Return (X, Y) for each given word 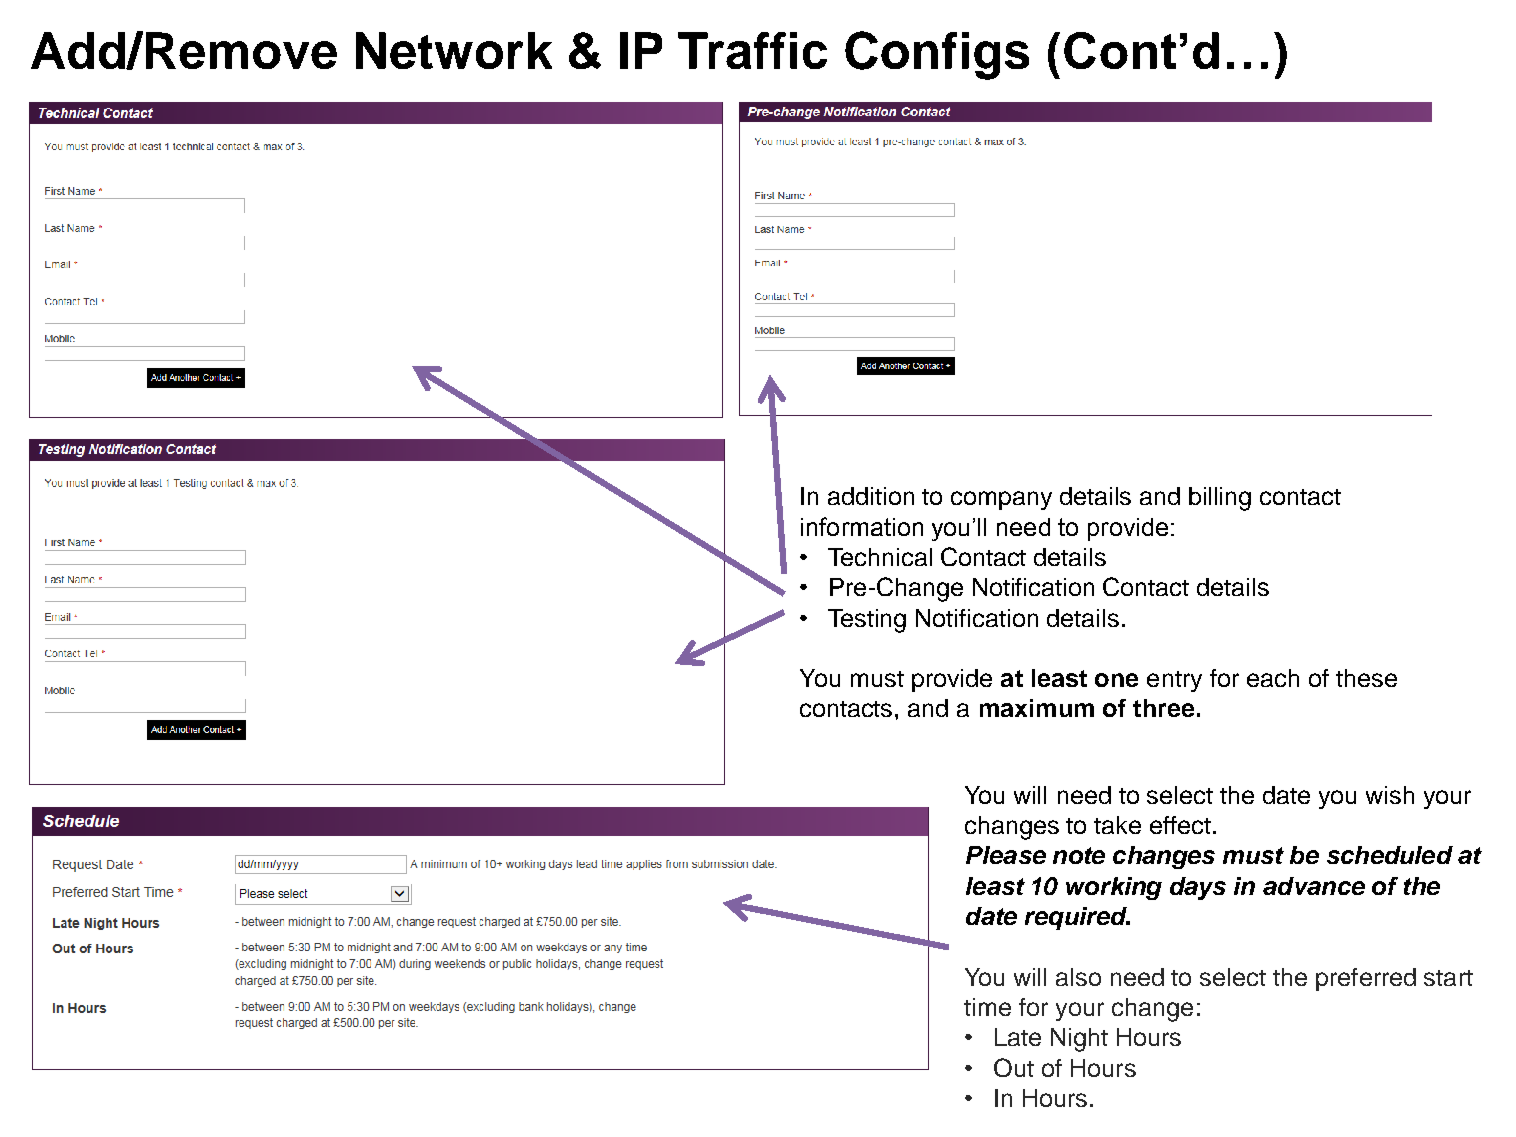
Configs (937, 55)
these (1366, 678)
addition (871, 496)
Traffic (752, 50)
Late (1018, 1037)
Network (454, 50)
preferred (1366, 979)
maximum (1037, 708)
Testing (867, 621)
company (1001, 500)
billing (1220, 499)
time (987, 1007)
